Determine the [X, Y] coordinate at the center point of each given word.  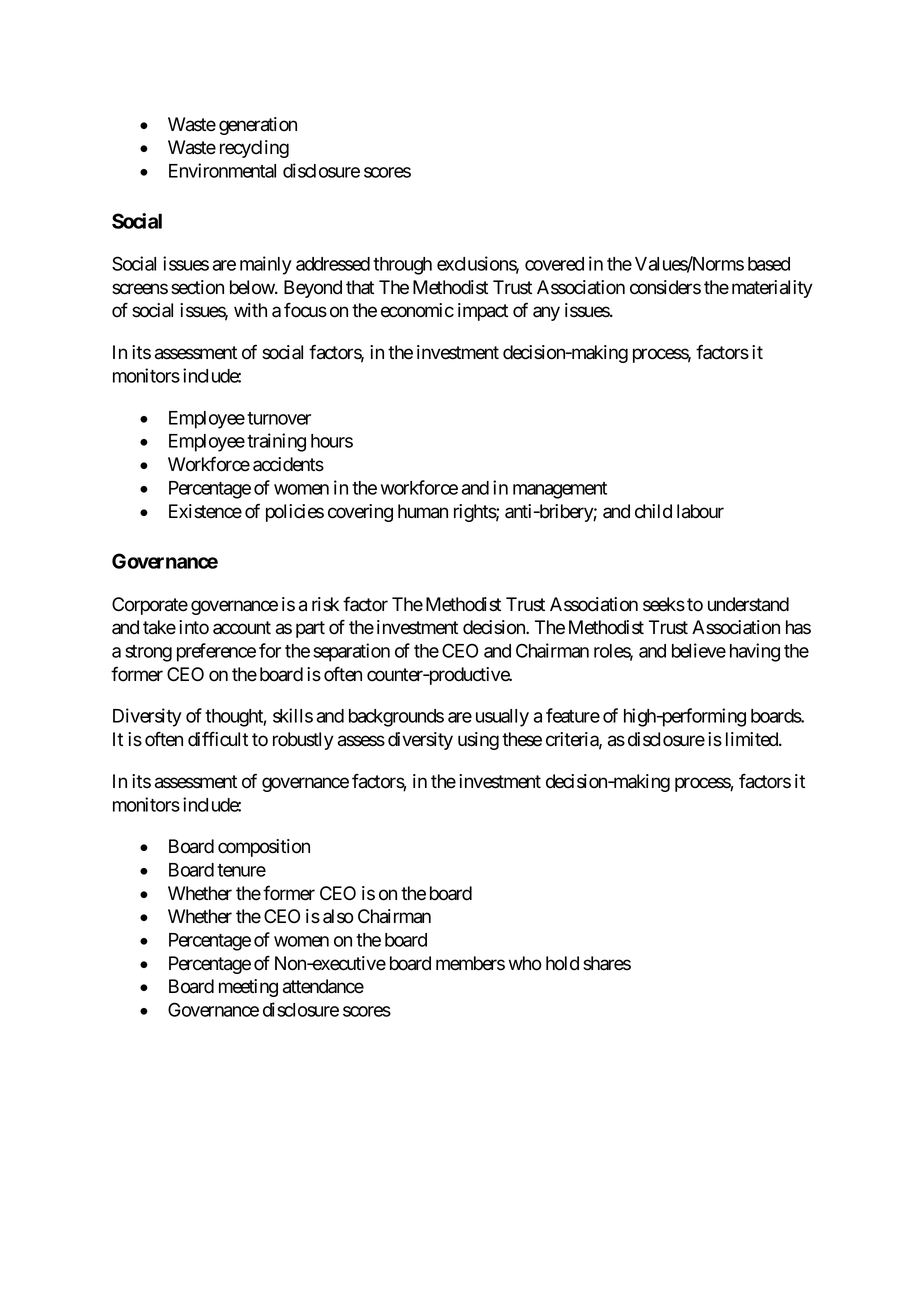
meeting [248, 988]
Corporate [150, 606]
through [402, 266]
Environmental [222, 170]
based [769, 264]
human [423, 511]
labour [700, 511]
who [525, 963]
